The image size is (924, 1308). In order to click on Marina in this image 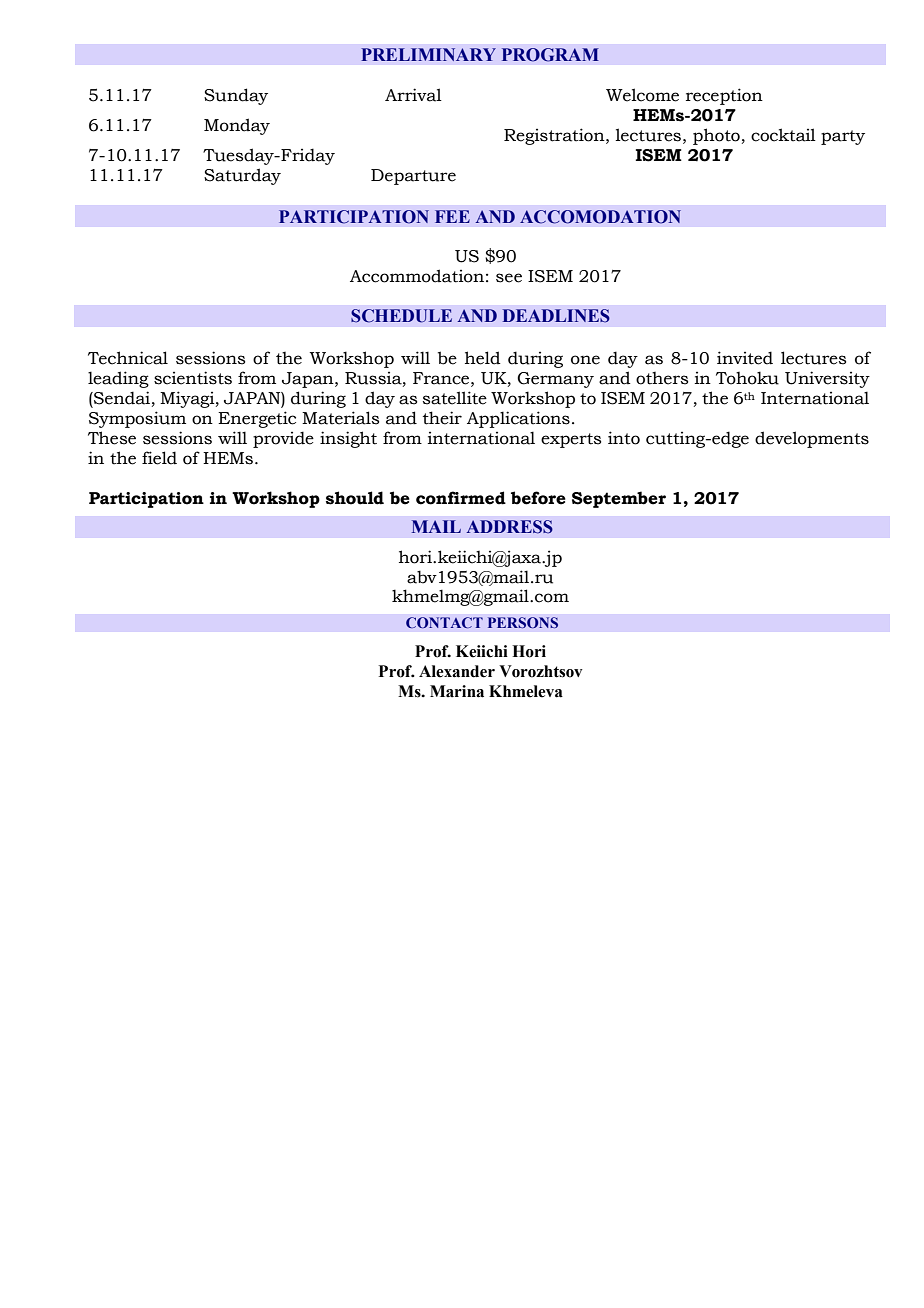, I will do `click(457, 691)`.
